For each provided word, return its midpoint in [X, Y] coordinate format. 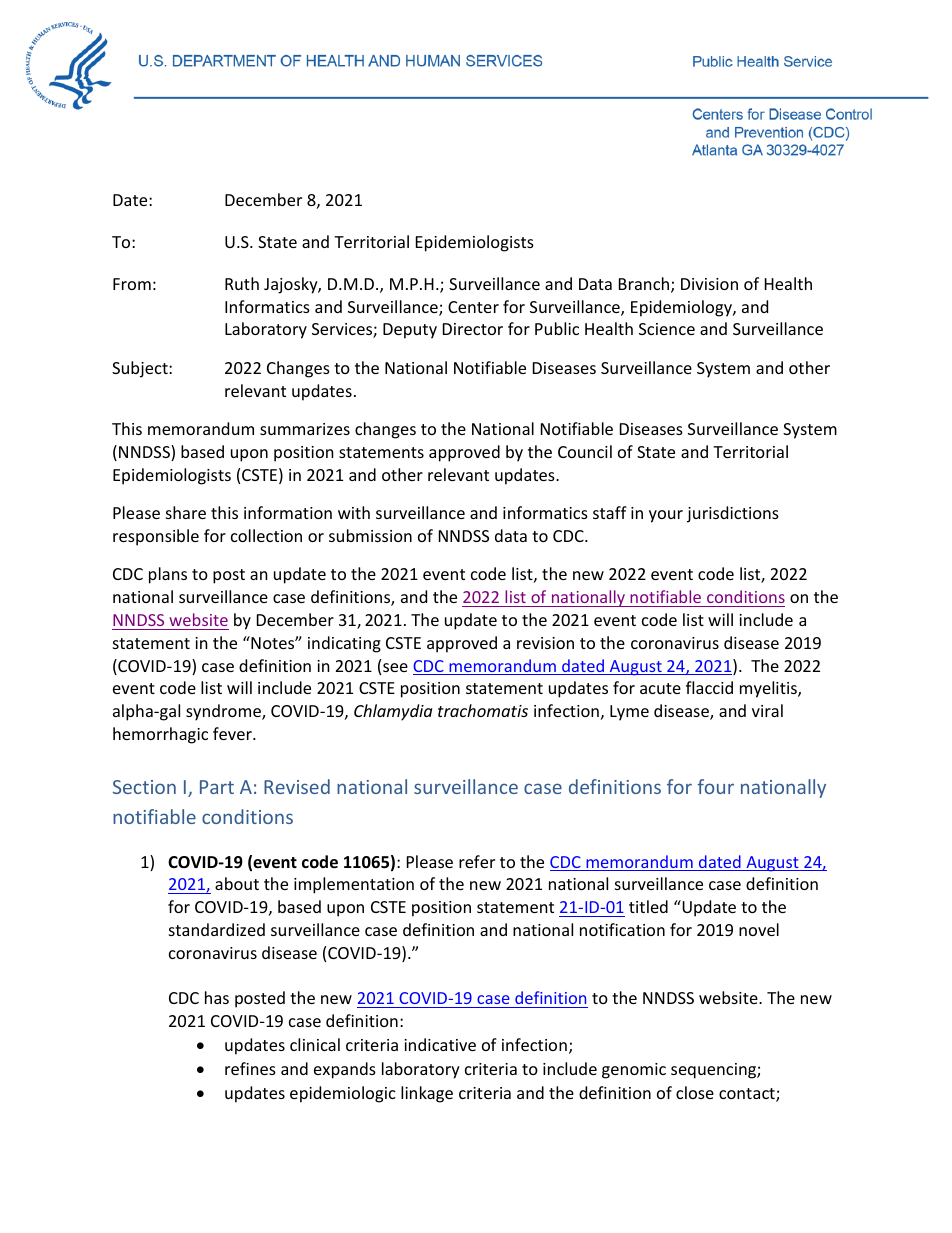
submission [370, 535]
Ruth [242, 283]
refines [250, 1068]
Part [217, 787]
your [666, 516]
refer [477, 861]
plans [168, 575]
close [695, 1092]
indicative [440, 1044]
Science [667, 329]
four [715, 786]
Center [473, 307]
